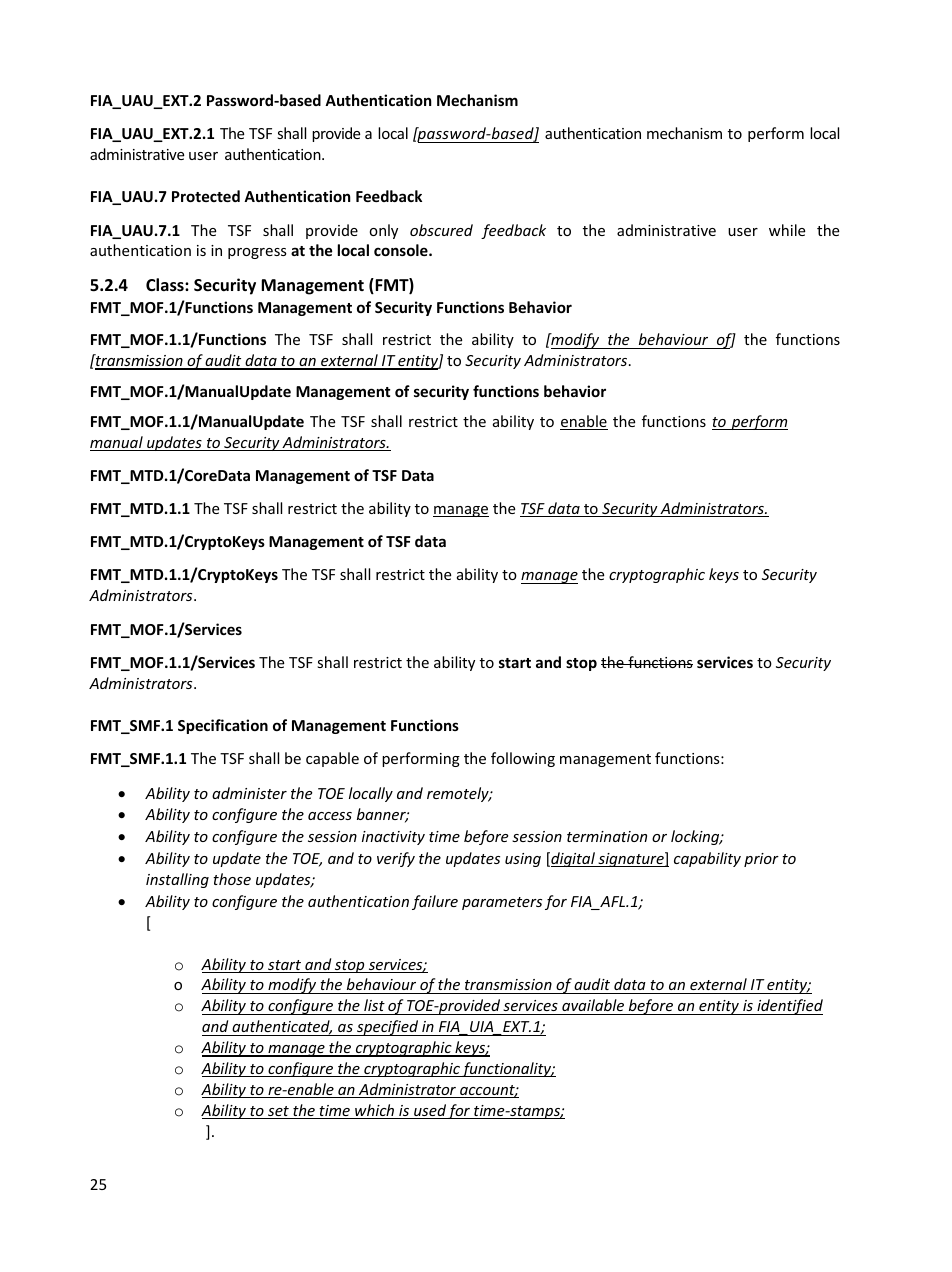 Image resolution: width=952 pixels, height=1272 pixels. I want to click on set, so click(278, 1112).
